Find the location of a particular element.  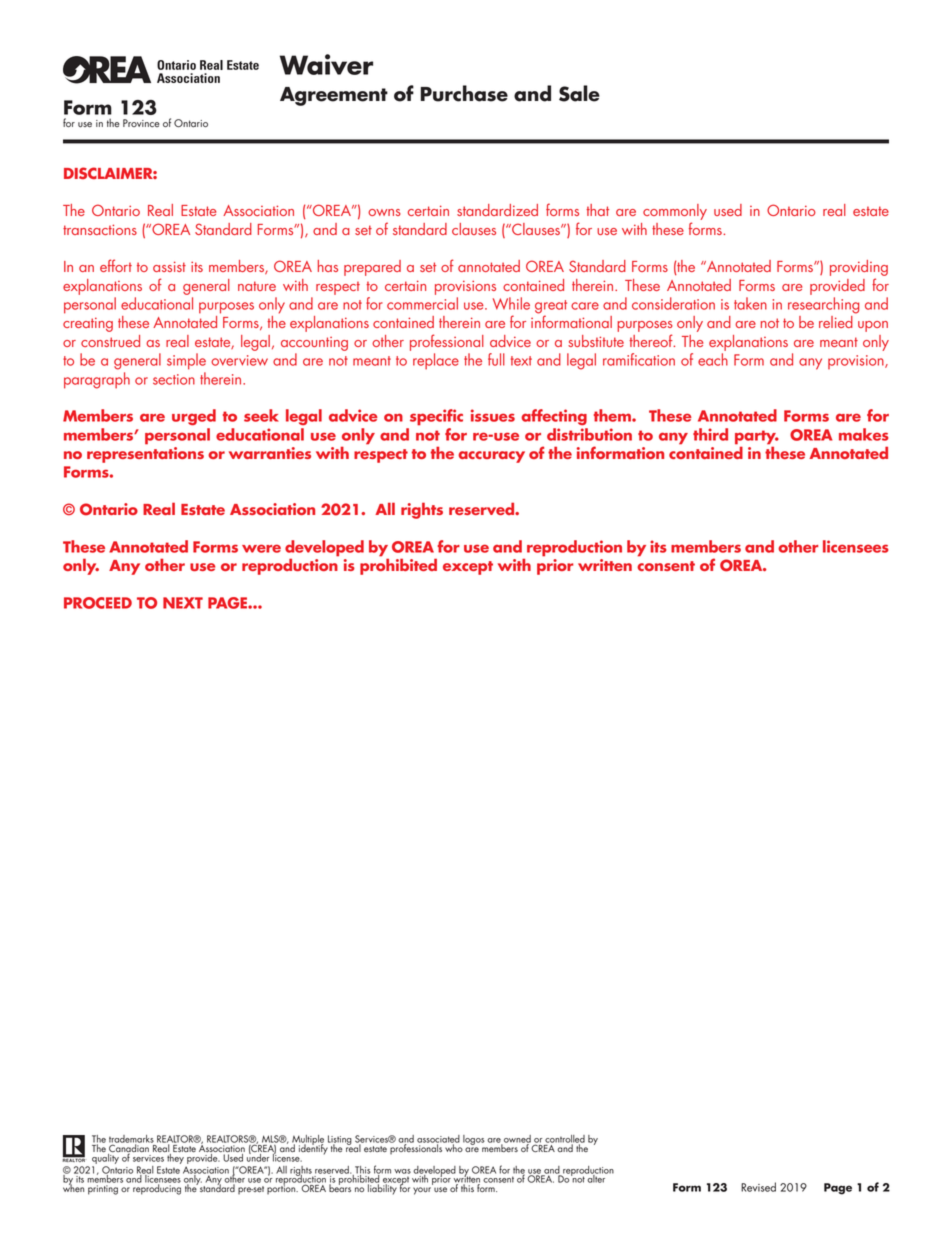

under is located at coordinates (258, 1156).
